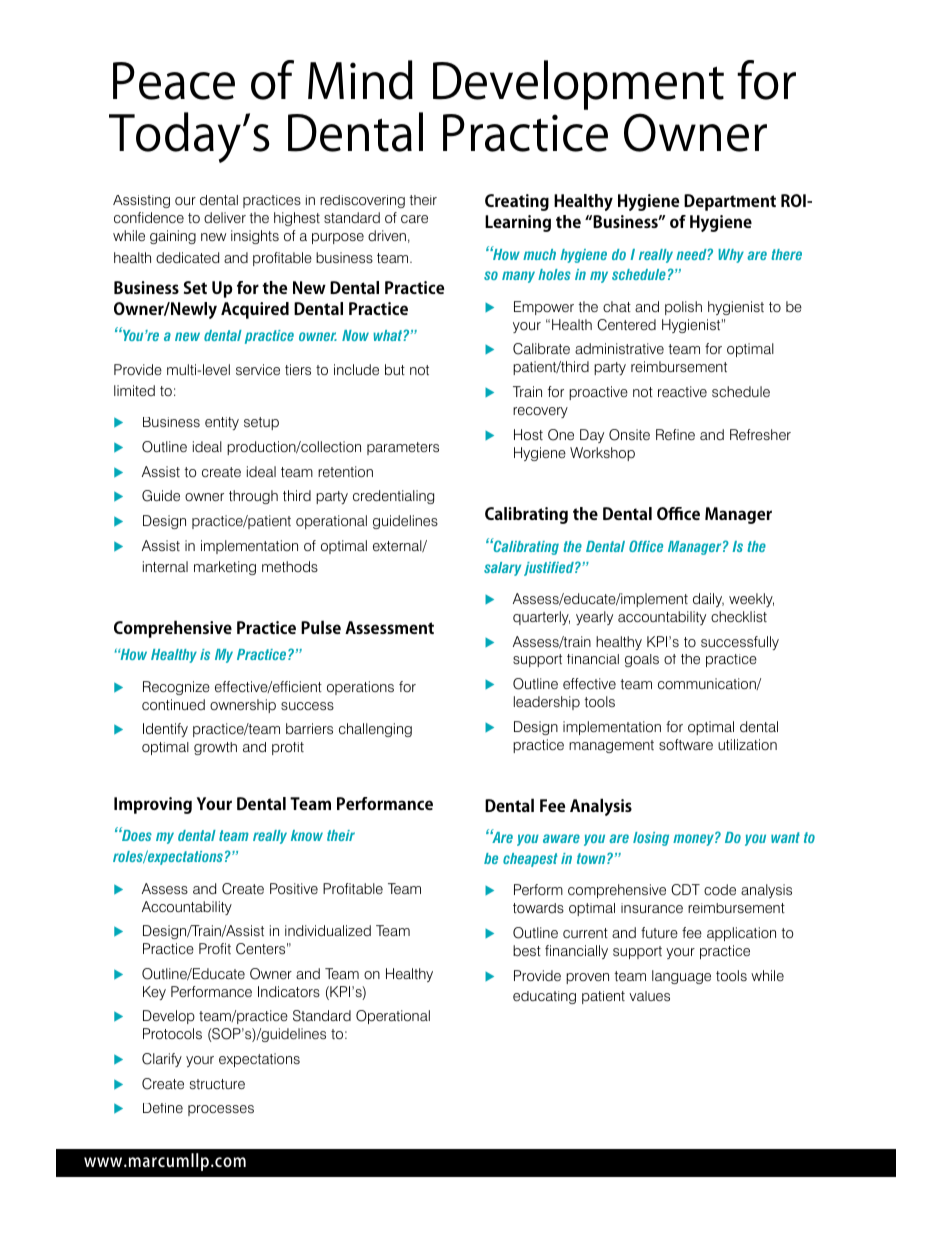 This document has height=1233, width=952. I want to click on Mind, so click(360, 80).
